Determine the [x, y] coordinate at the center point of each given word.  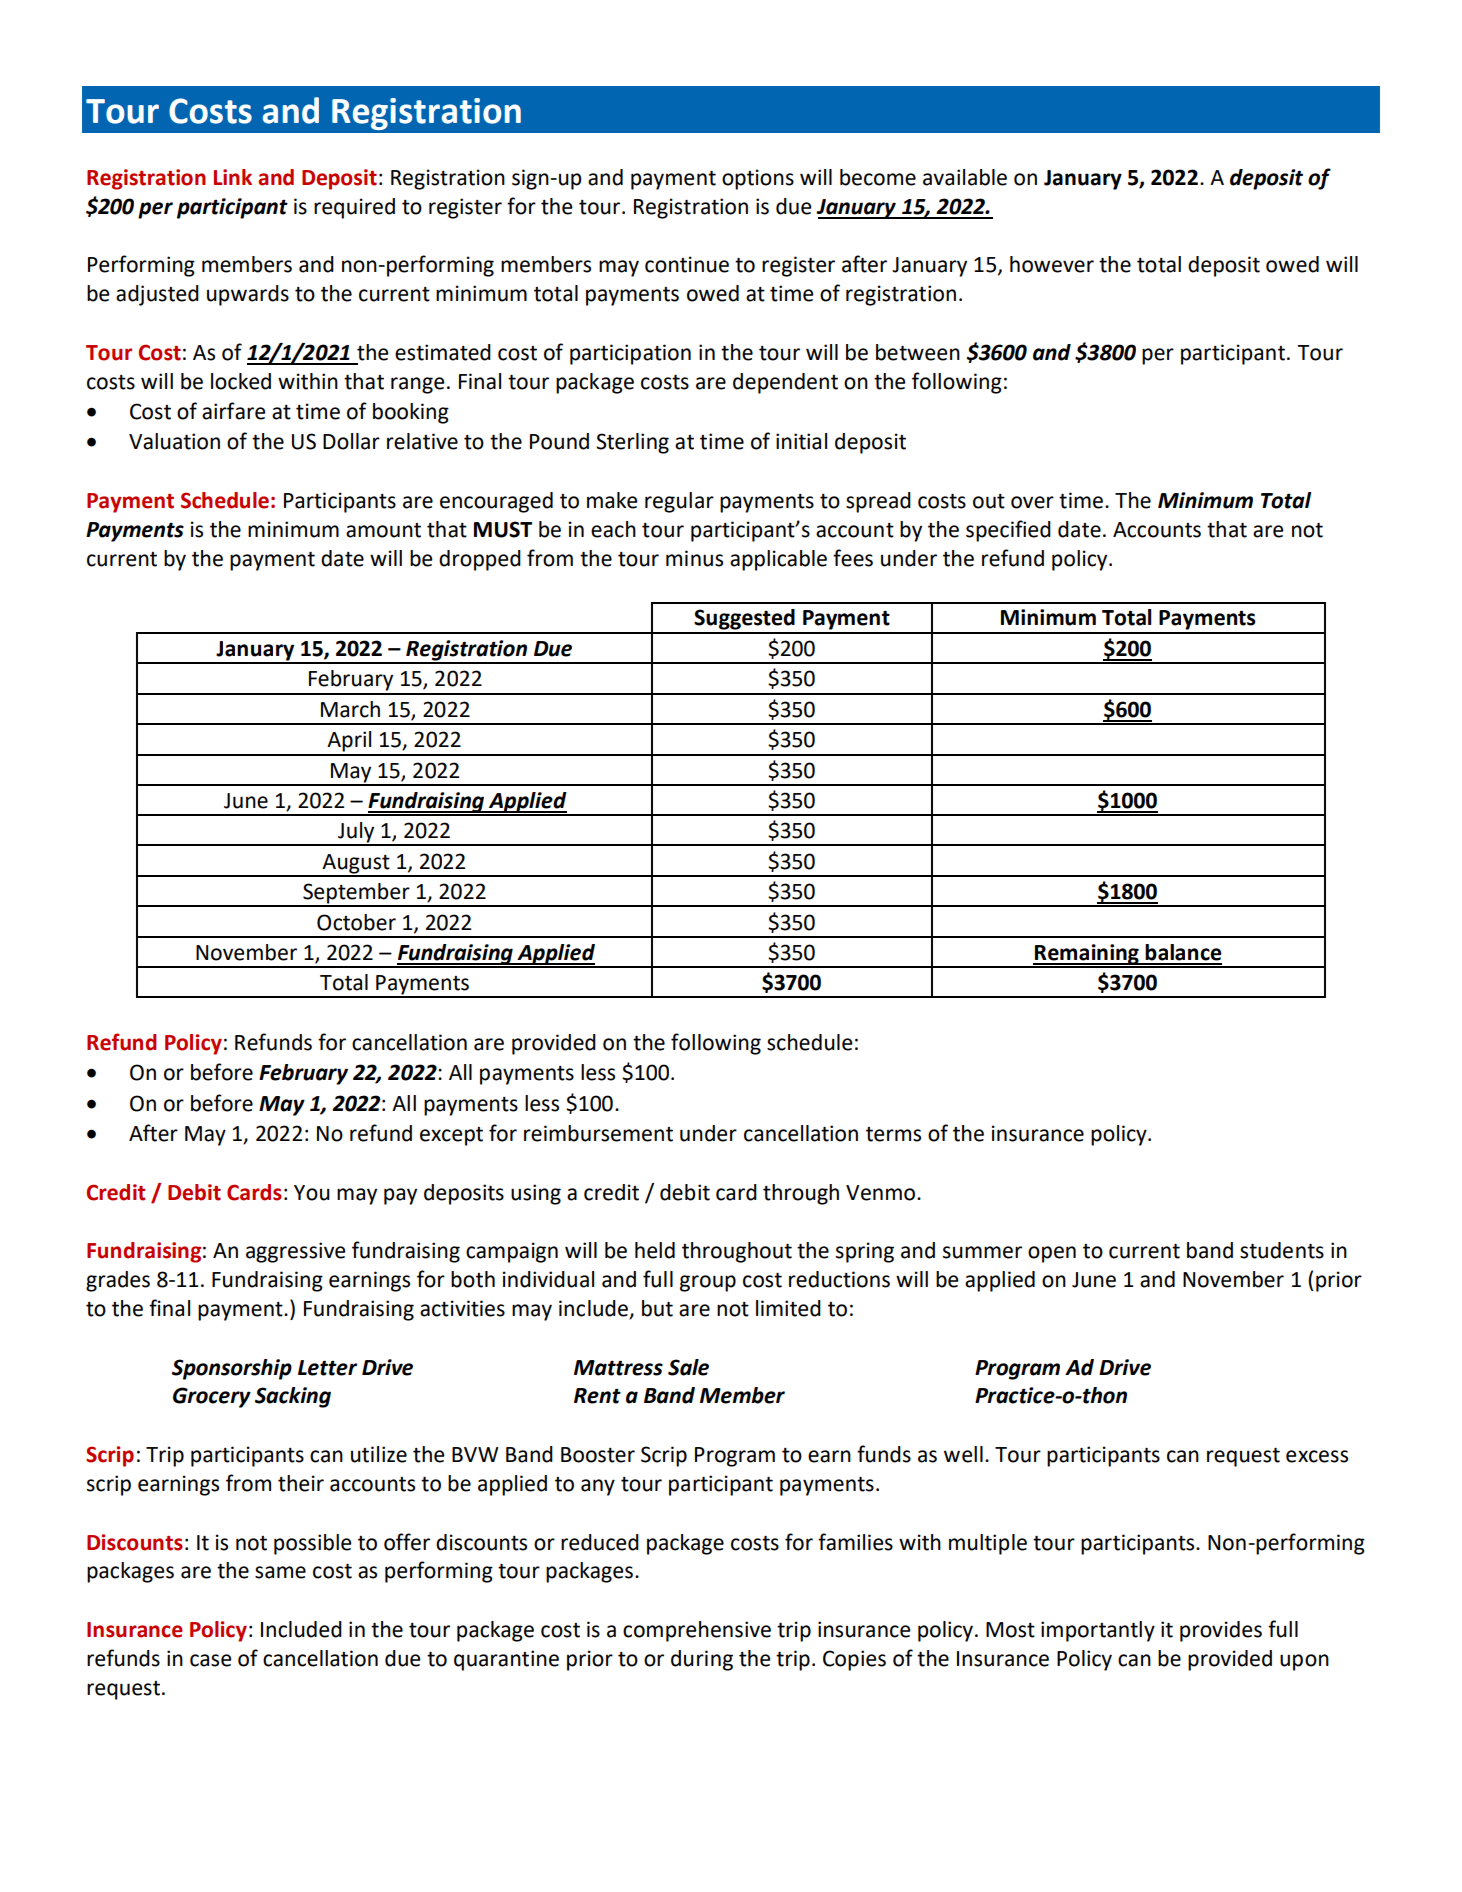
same [280, 1572]
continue [687, 264]
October [356, 922]
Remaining [1087, 955]
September [356, 894]
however [1052, 264]
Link [233, 177]
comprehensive [697, 1631]
